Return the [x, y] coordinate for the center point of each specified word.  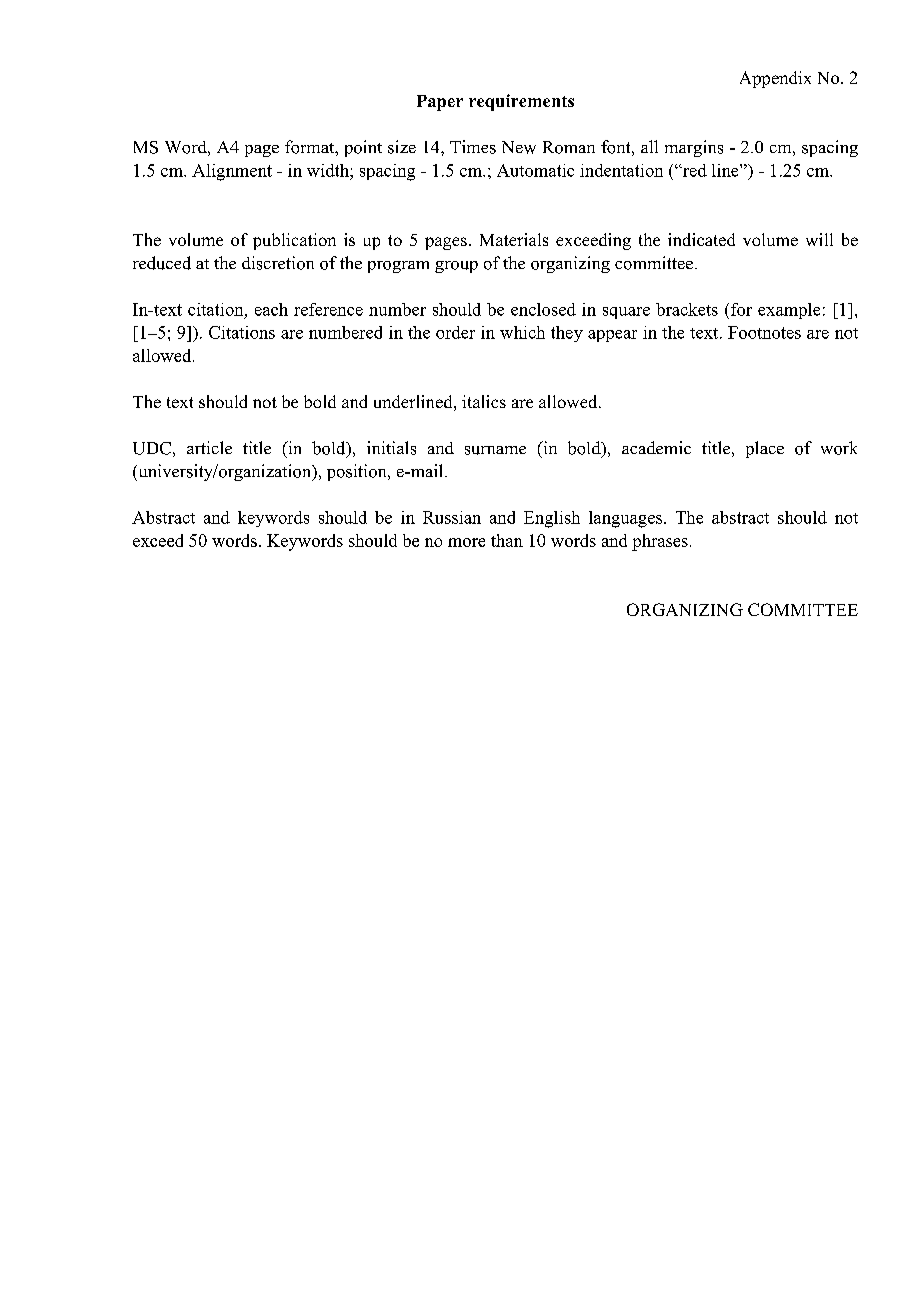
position [358, 472]
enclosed [543, 309]
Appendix [775, 79]
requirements [521, 102]
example [789, 311]
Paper [440, 103]
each [271, 309]
